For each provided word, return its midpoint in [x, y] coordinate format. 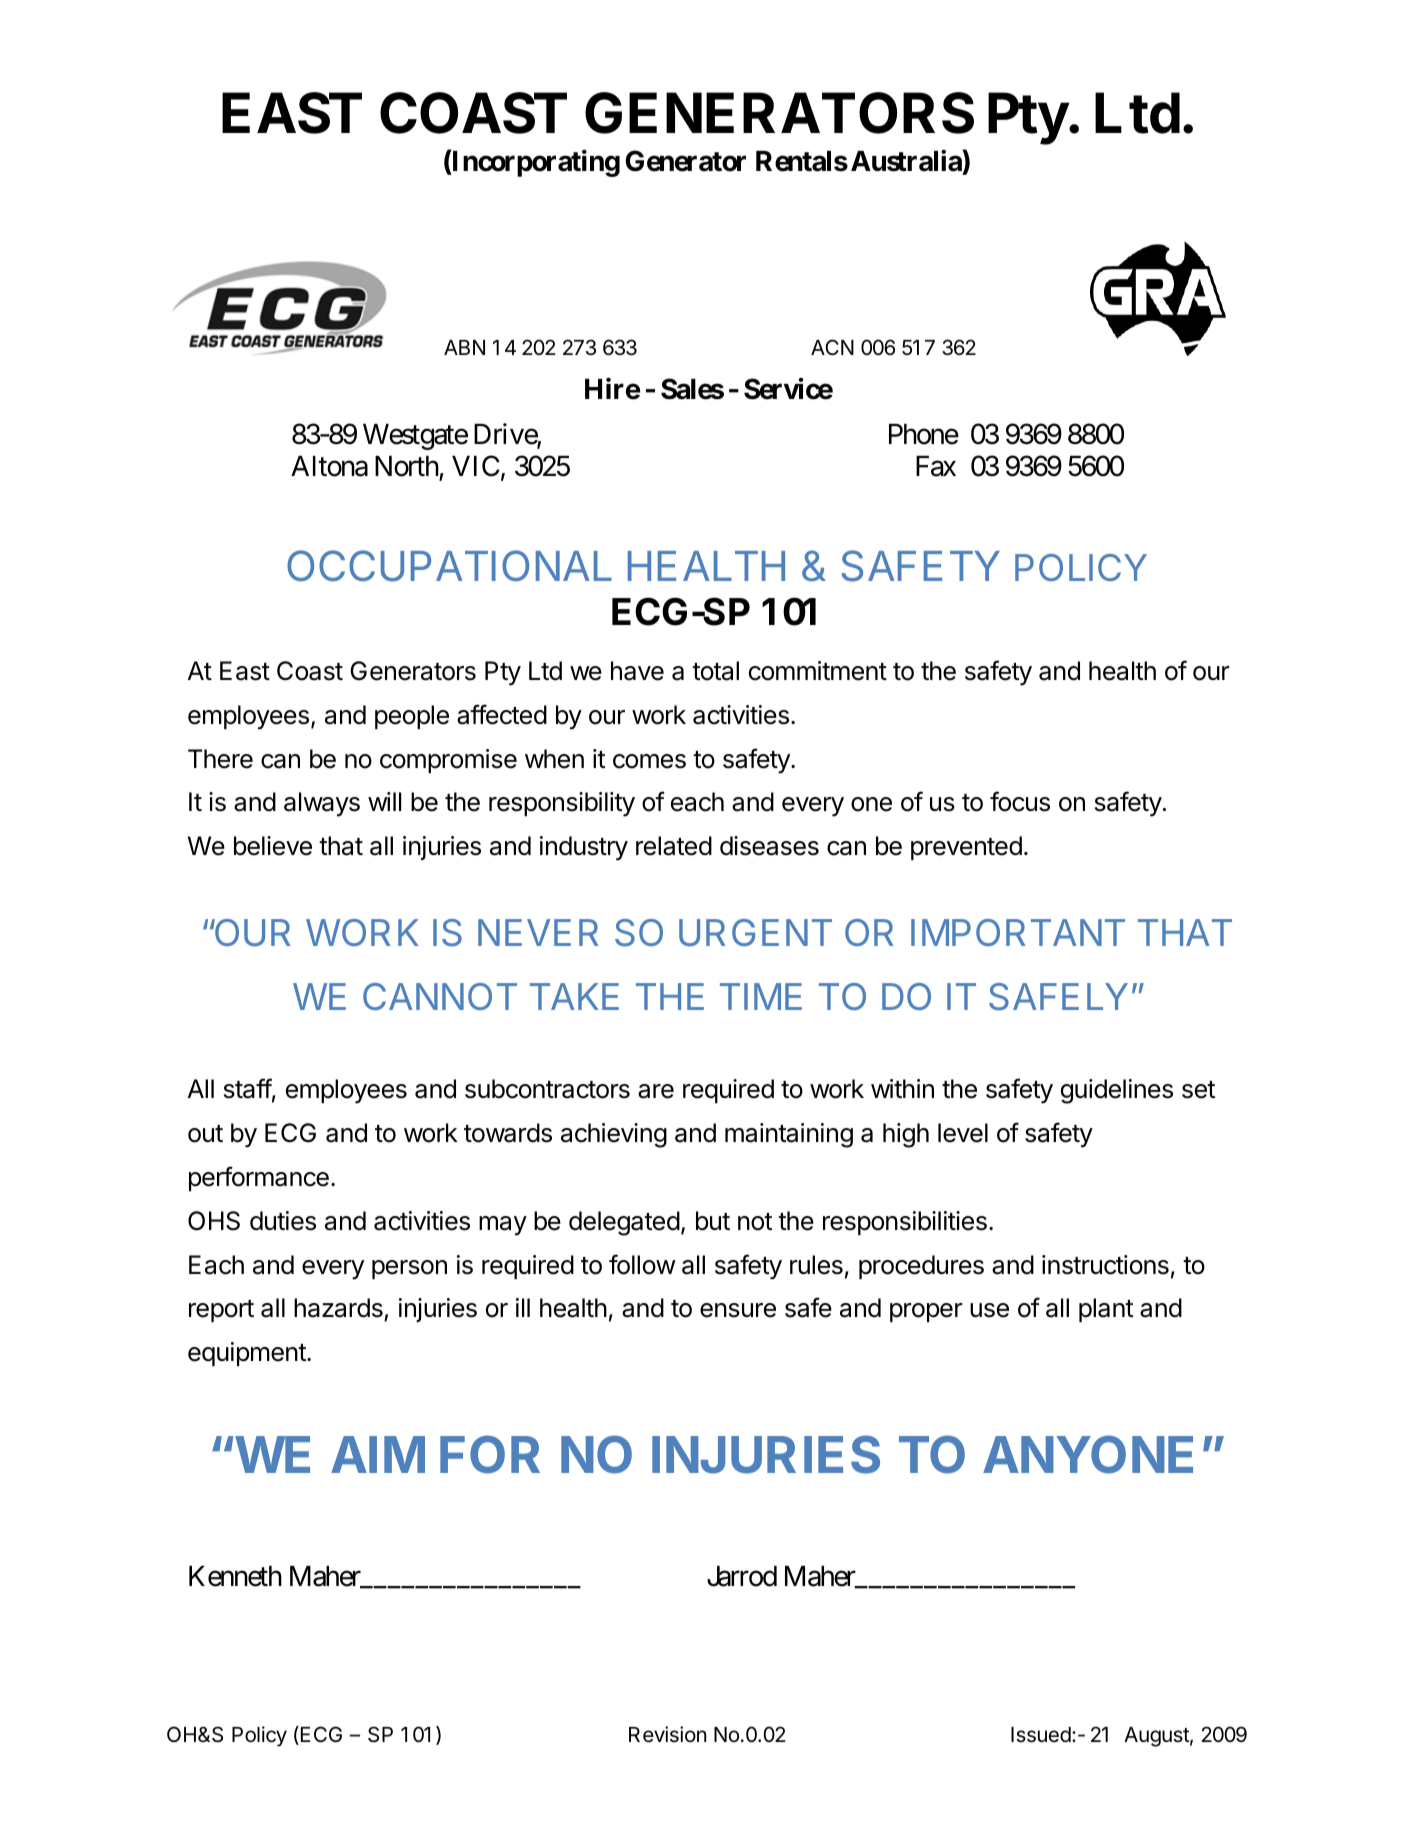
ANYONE [1088, 1454]
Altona [329, 466]
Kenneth [235, 1576]
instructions [1105, 1265]
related [674, 846]
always [322, 804]
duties [283, 1221]
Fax [936, 466]
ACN [832, 347]
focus [1020, 801]
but [713, 1221]
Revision [667, 1734]
